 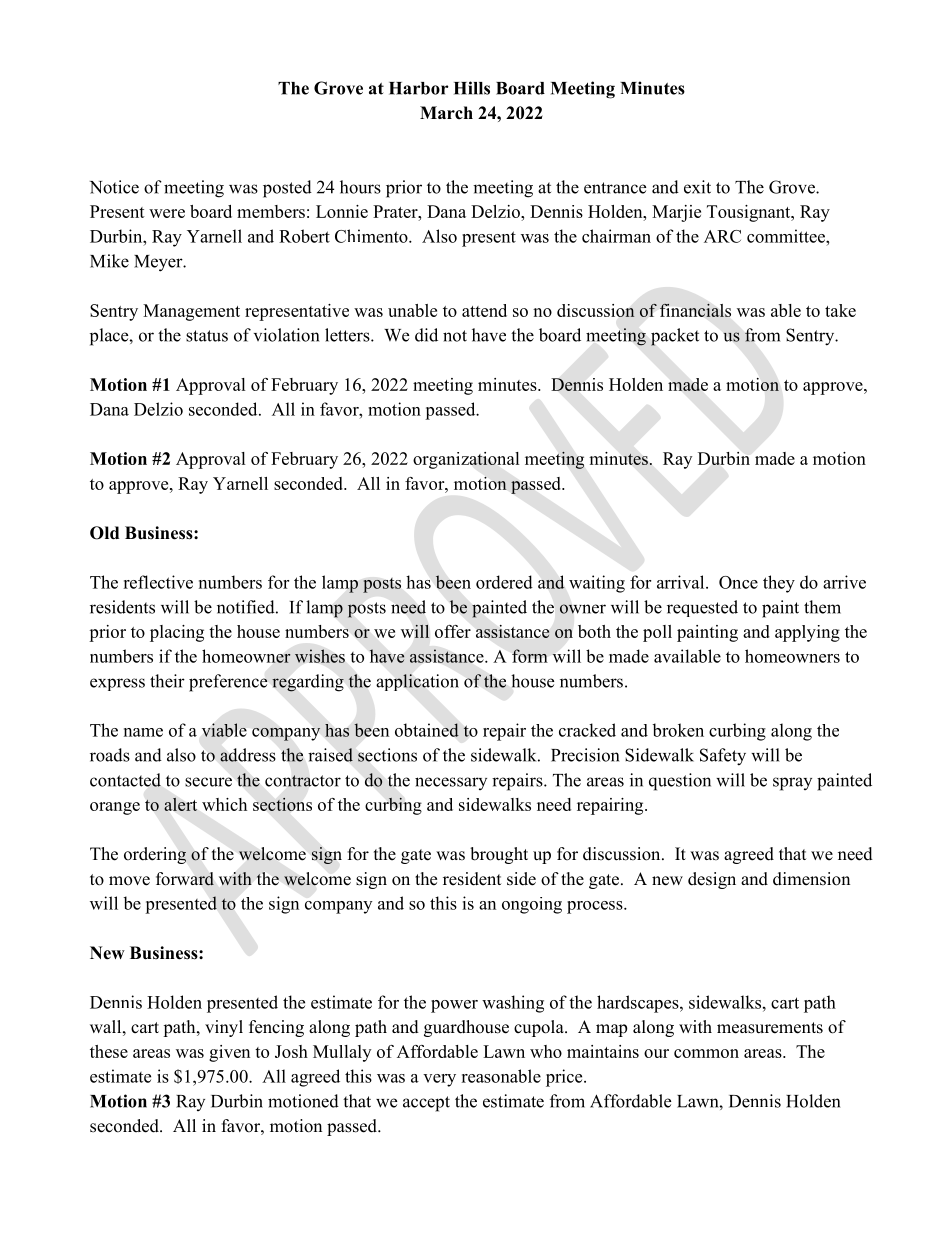 What do you see at coordinates (229, 1053) in the screenshot?
I see `given` at bounding box center [229, 1053].
